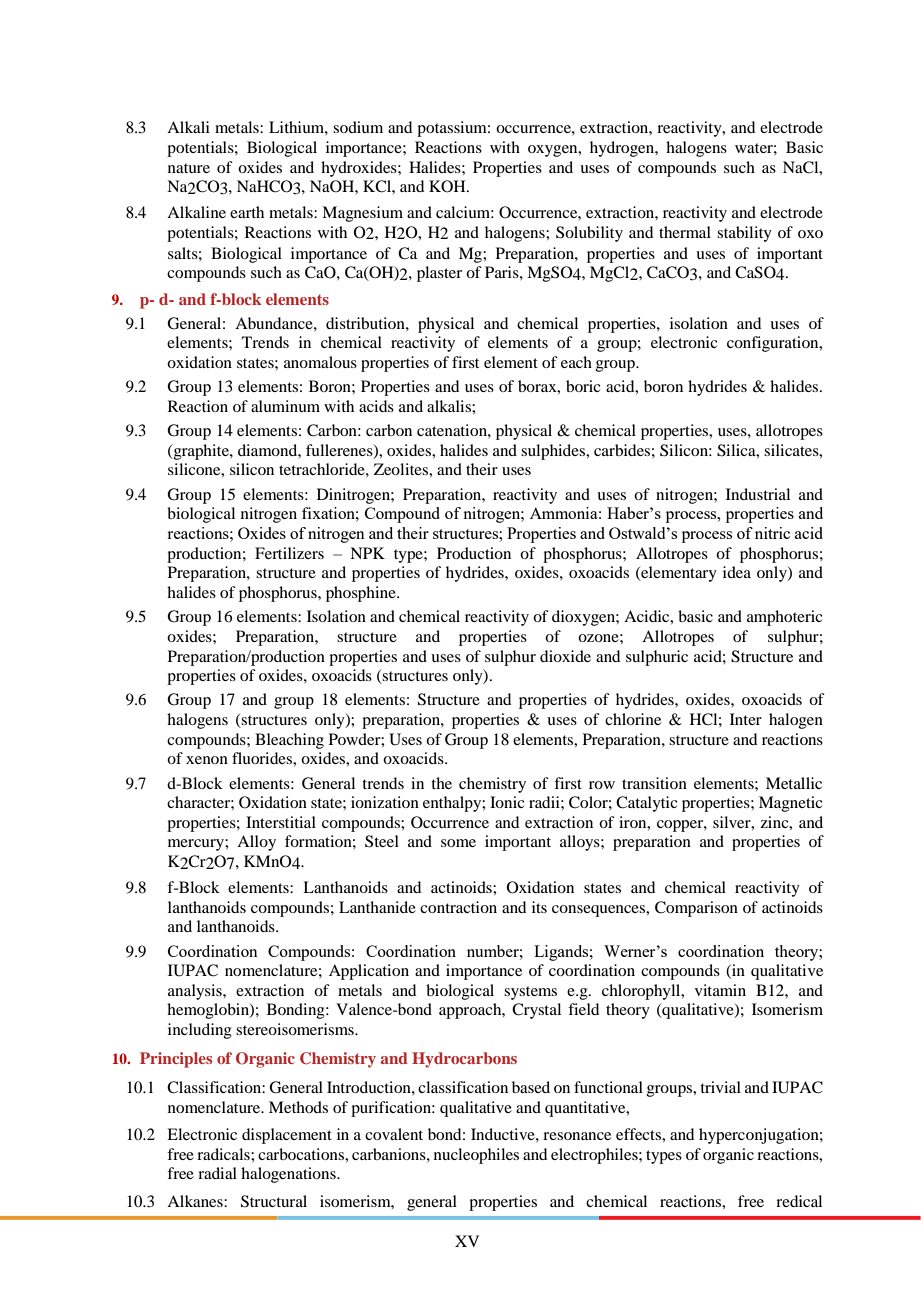 This screenshot has width=924, height=1307. I want to click on amphoteric, so click(784, 618).
